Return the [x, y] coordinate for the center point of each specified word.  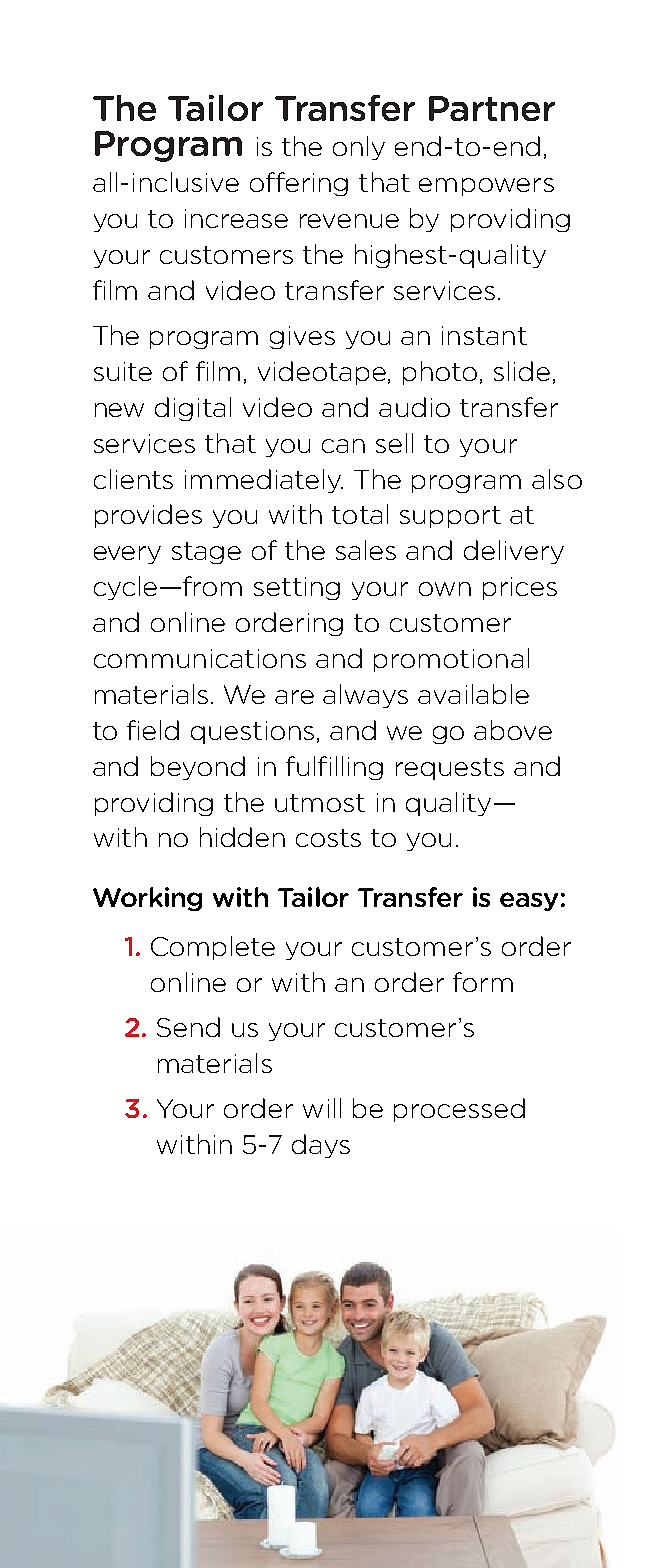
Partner [492, 108]
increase [236, 218]
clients [133, 479]
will [322, 1108]
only [359, 148]
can [343, 446]
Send [188, 1027]
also [557, 479]
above [513, 730]
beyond [198, 768]
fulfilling [334, 768]
